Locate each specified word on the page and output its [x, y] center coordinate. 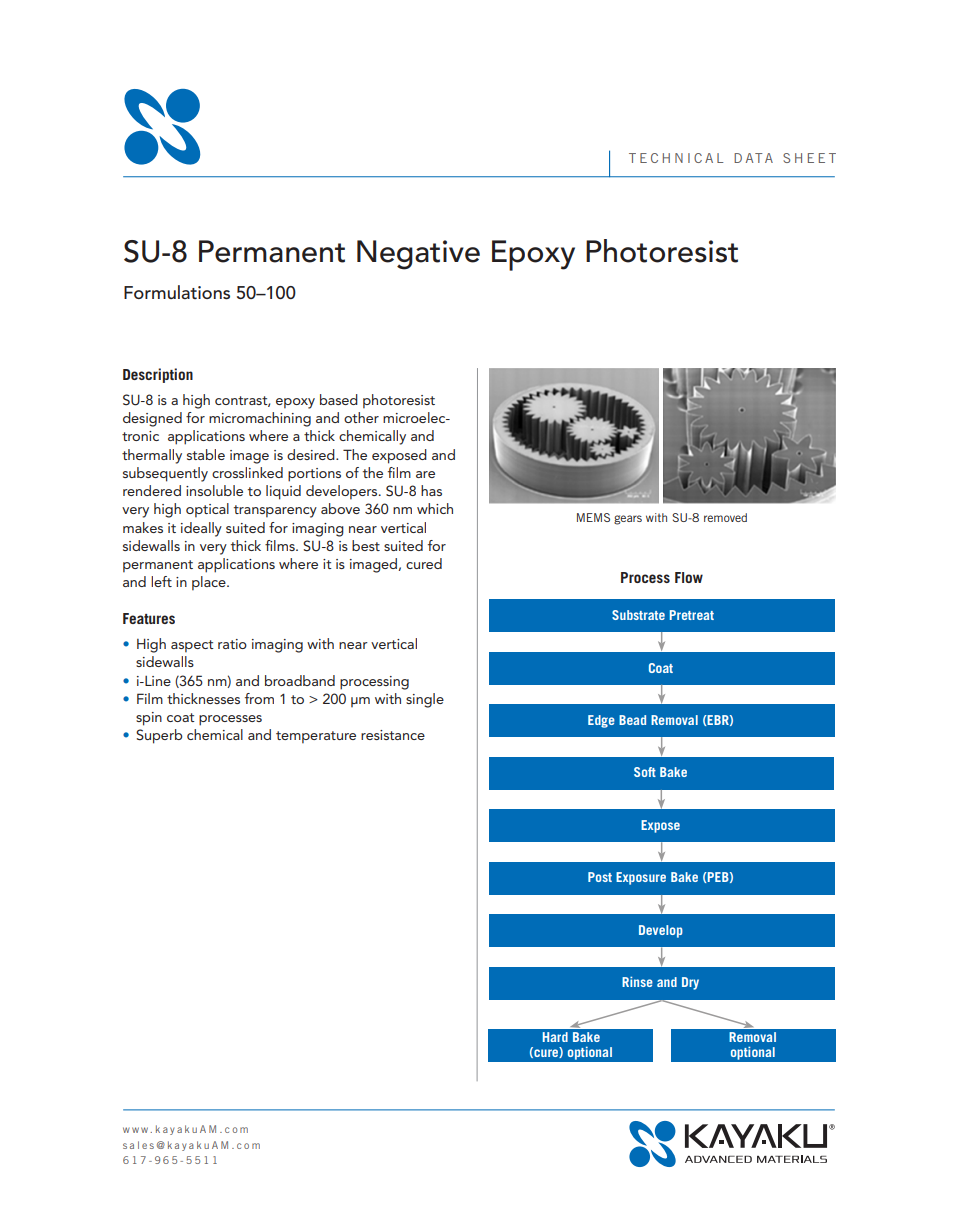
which [435, 508]
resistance [393, 735]
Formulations [177, 292]
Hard [555, 1037]
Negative [418, 255]
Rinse [637, 981]
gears [628, 520]
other [361, 417]
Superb [159, 736]
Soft [645, 772]
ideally [201, 529]
